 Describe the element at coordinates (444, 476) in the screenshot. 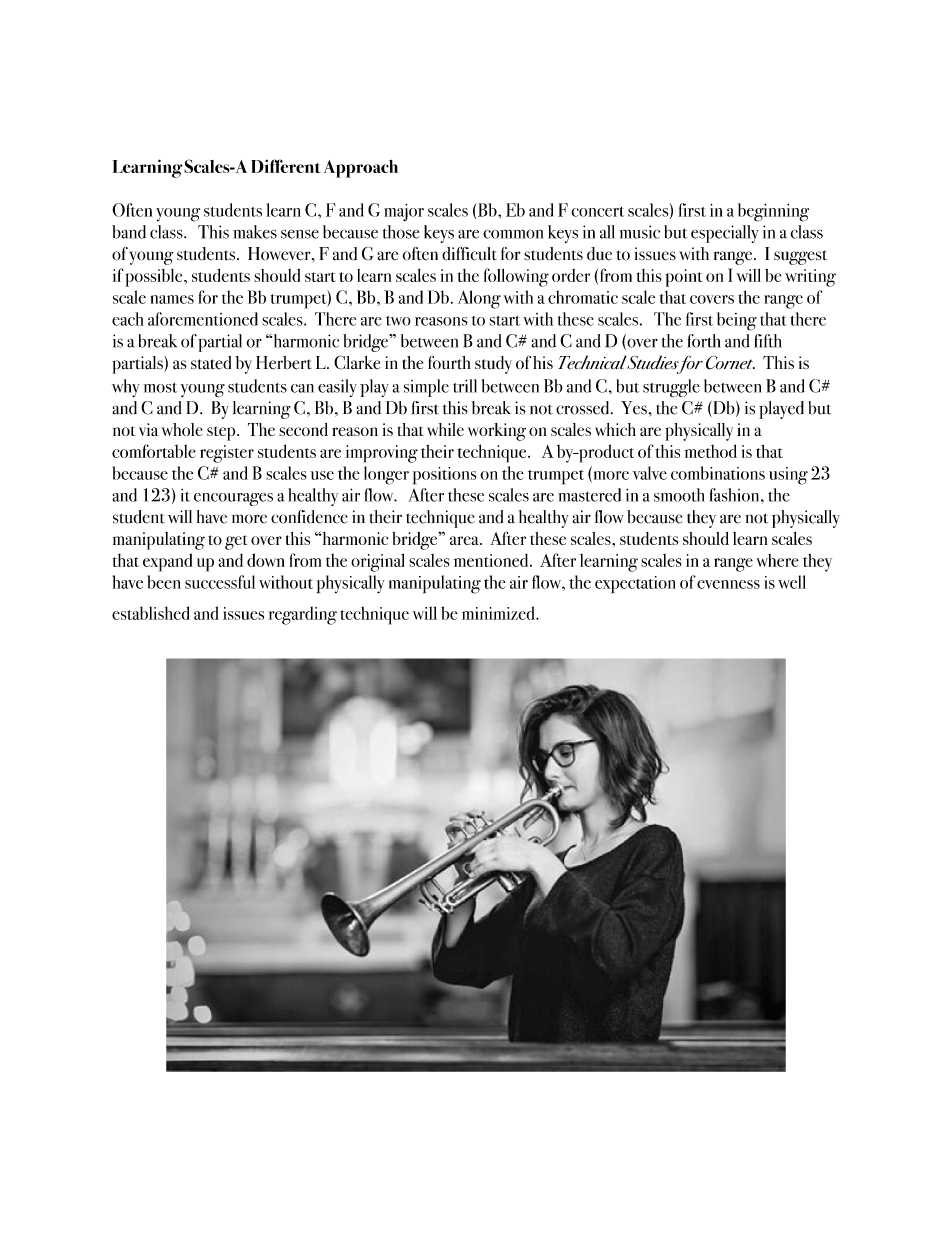

I see `positions` at that location.
